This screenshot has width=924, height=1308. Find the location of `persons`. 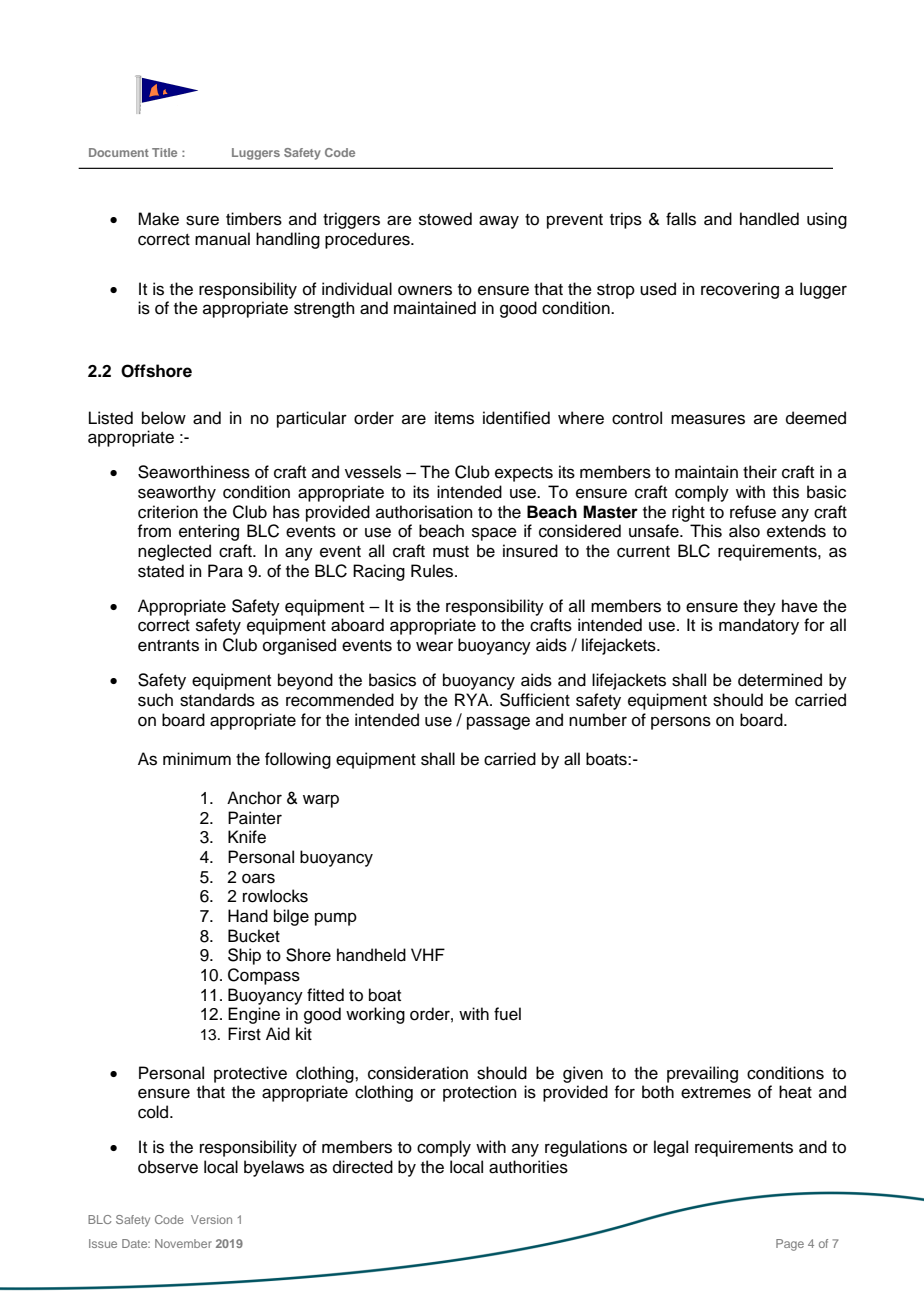

persons is located at coordinates (681, 723).
